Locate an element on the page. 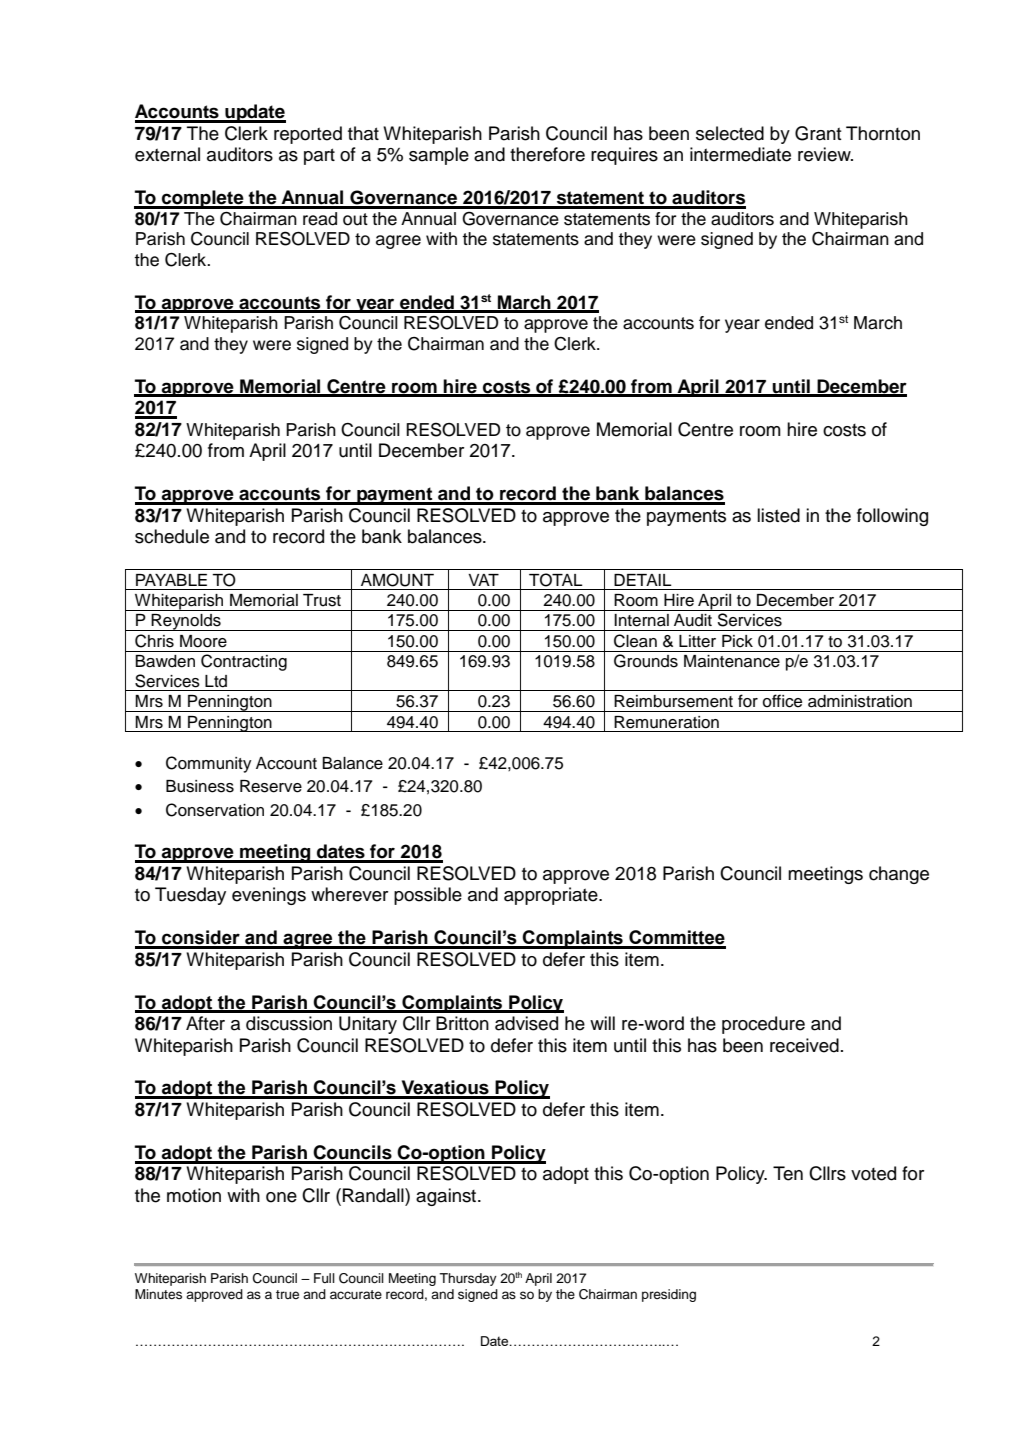 Image resolution: width=1011 pixels, height=1430 pixels. schedule is located at coordinates (172, 536).
